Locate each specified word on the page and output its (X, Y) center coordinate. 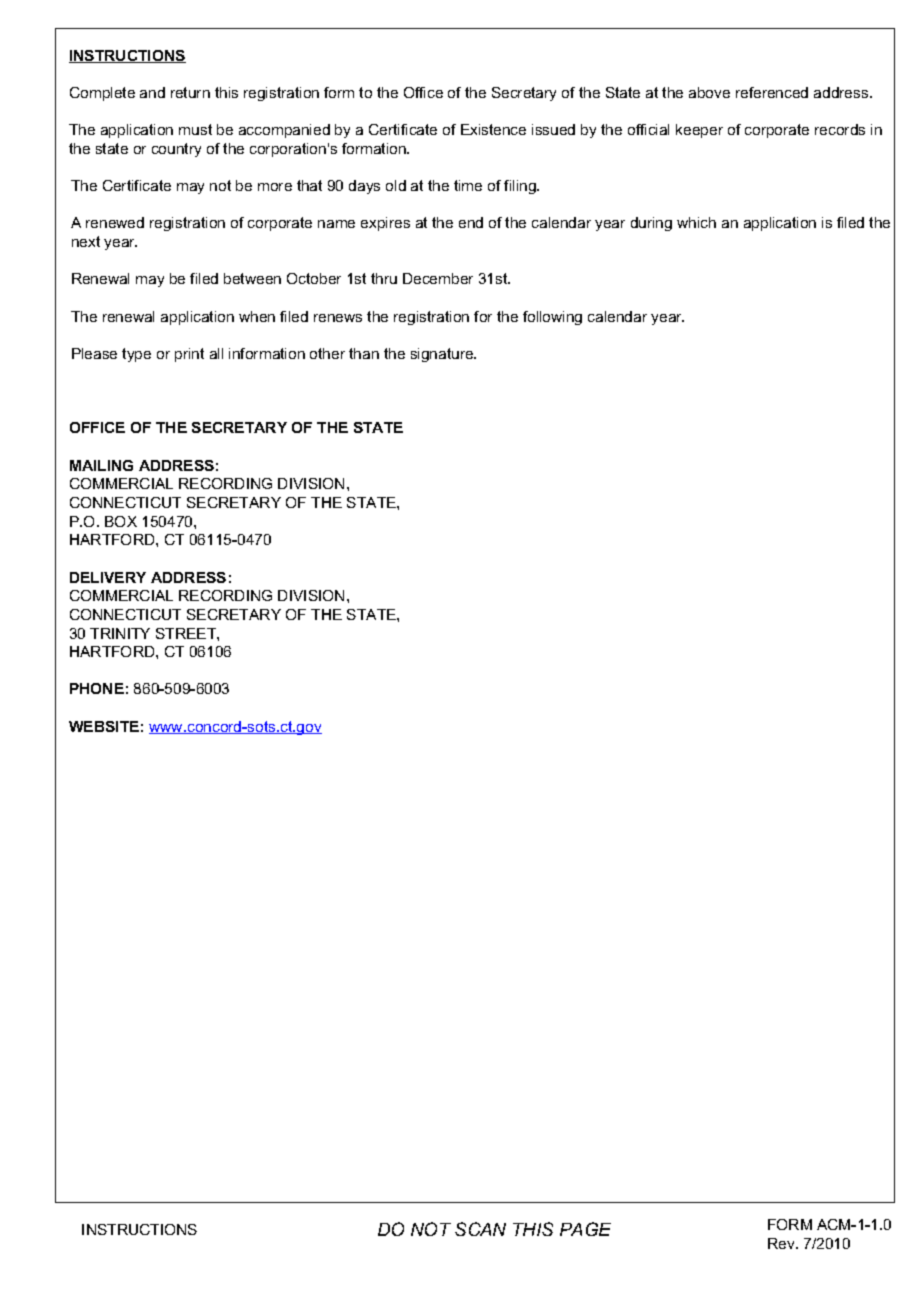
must (195, 129)
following (552, 318)
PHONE (97, 688)
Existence (493, 129)
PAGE (585, 1229)
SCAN (480, 1229)
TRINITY (120, 633)
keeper (699, 131)
